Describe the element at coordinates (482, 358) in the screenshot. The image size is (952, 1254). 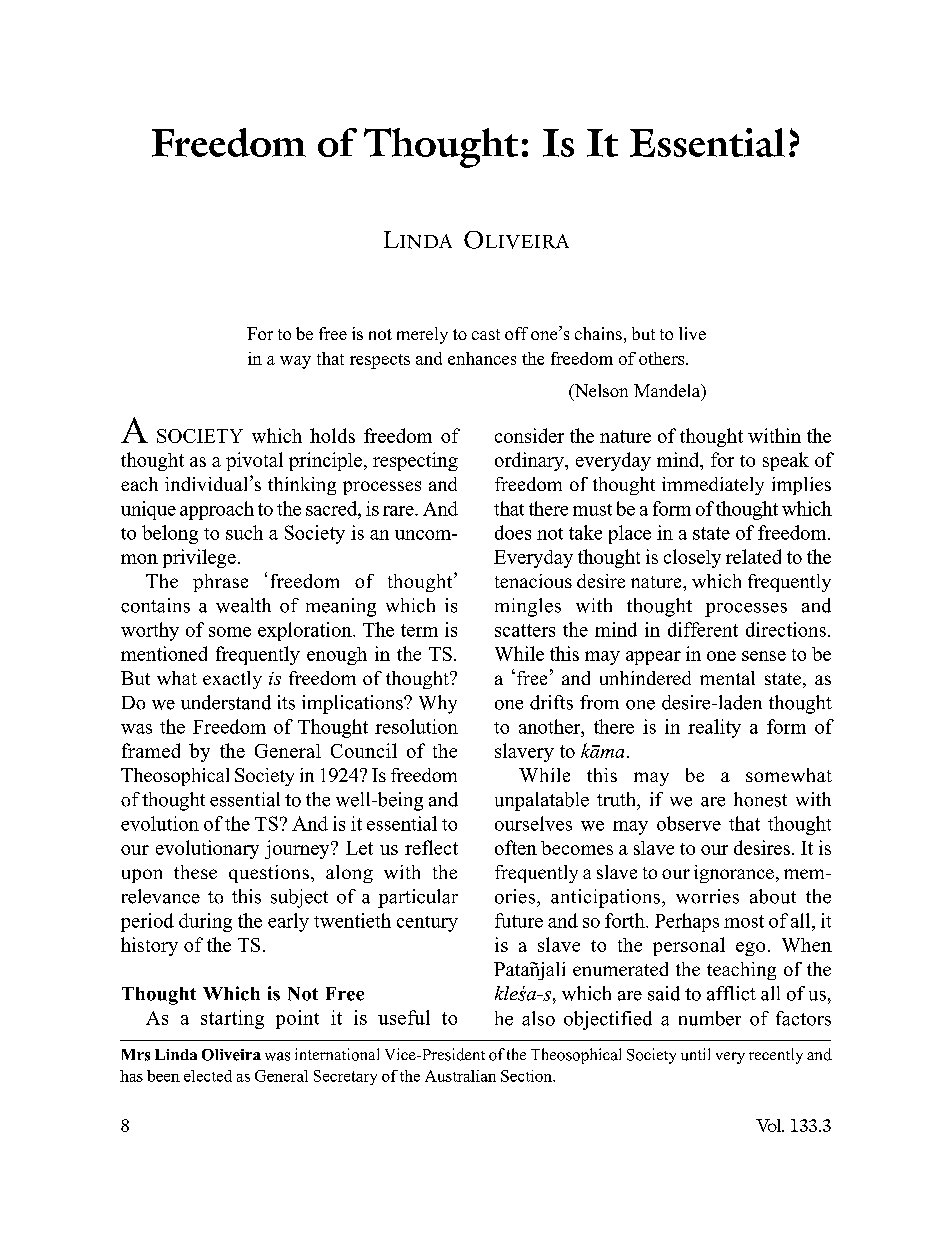
I see `enhances` at that location.
